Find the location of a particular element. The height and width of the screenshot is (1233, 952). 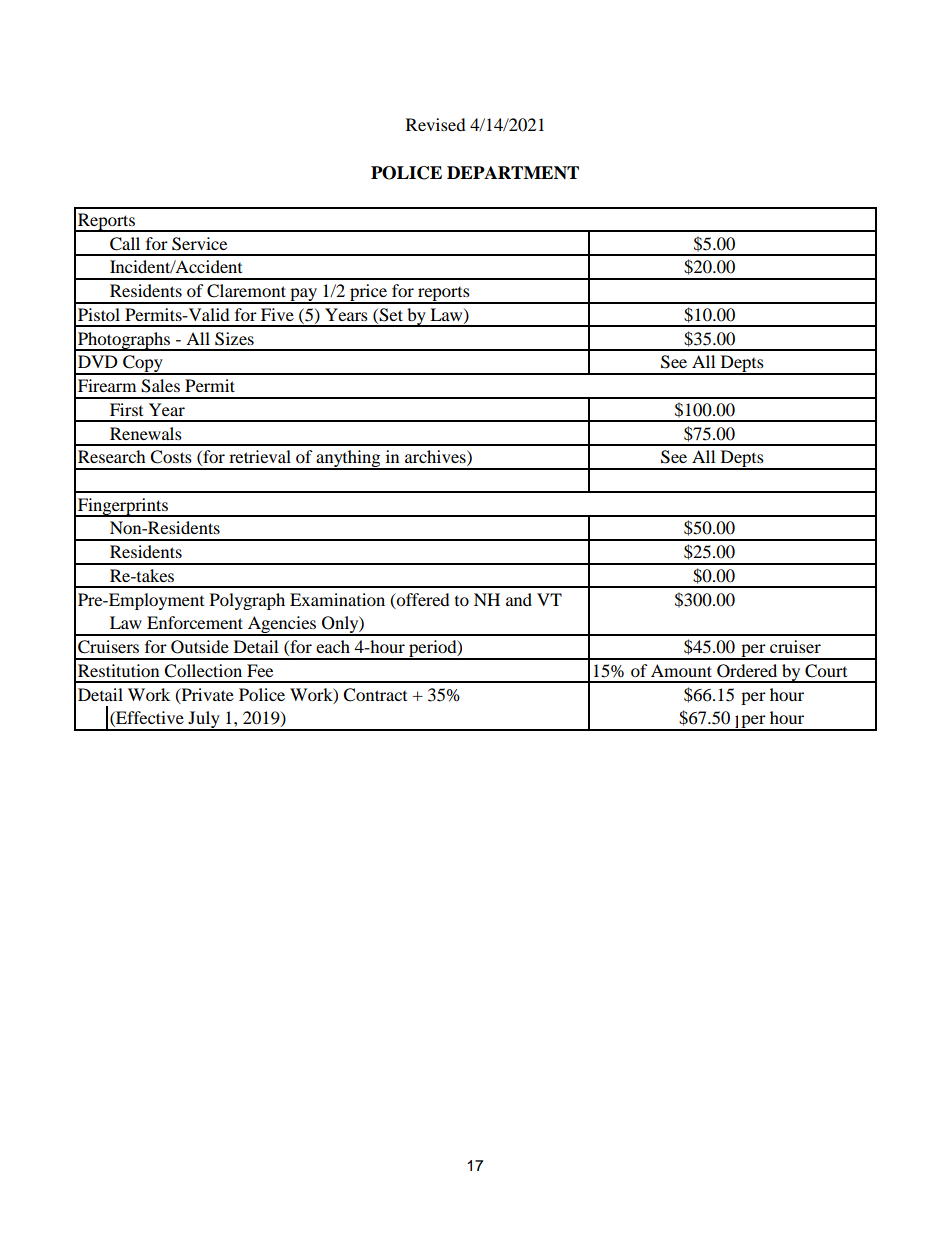

DEPARTMENT is located at coordinates (513, 172).
